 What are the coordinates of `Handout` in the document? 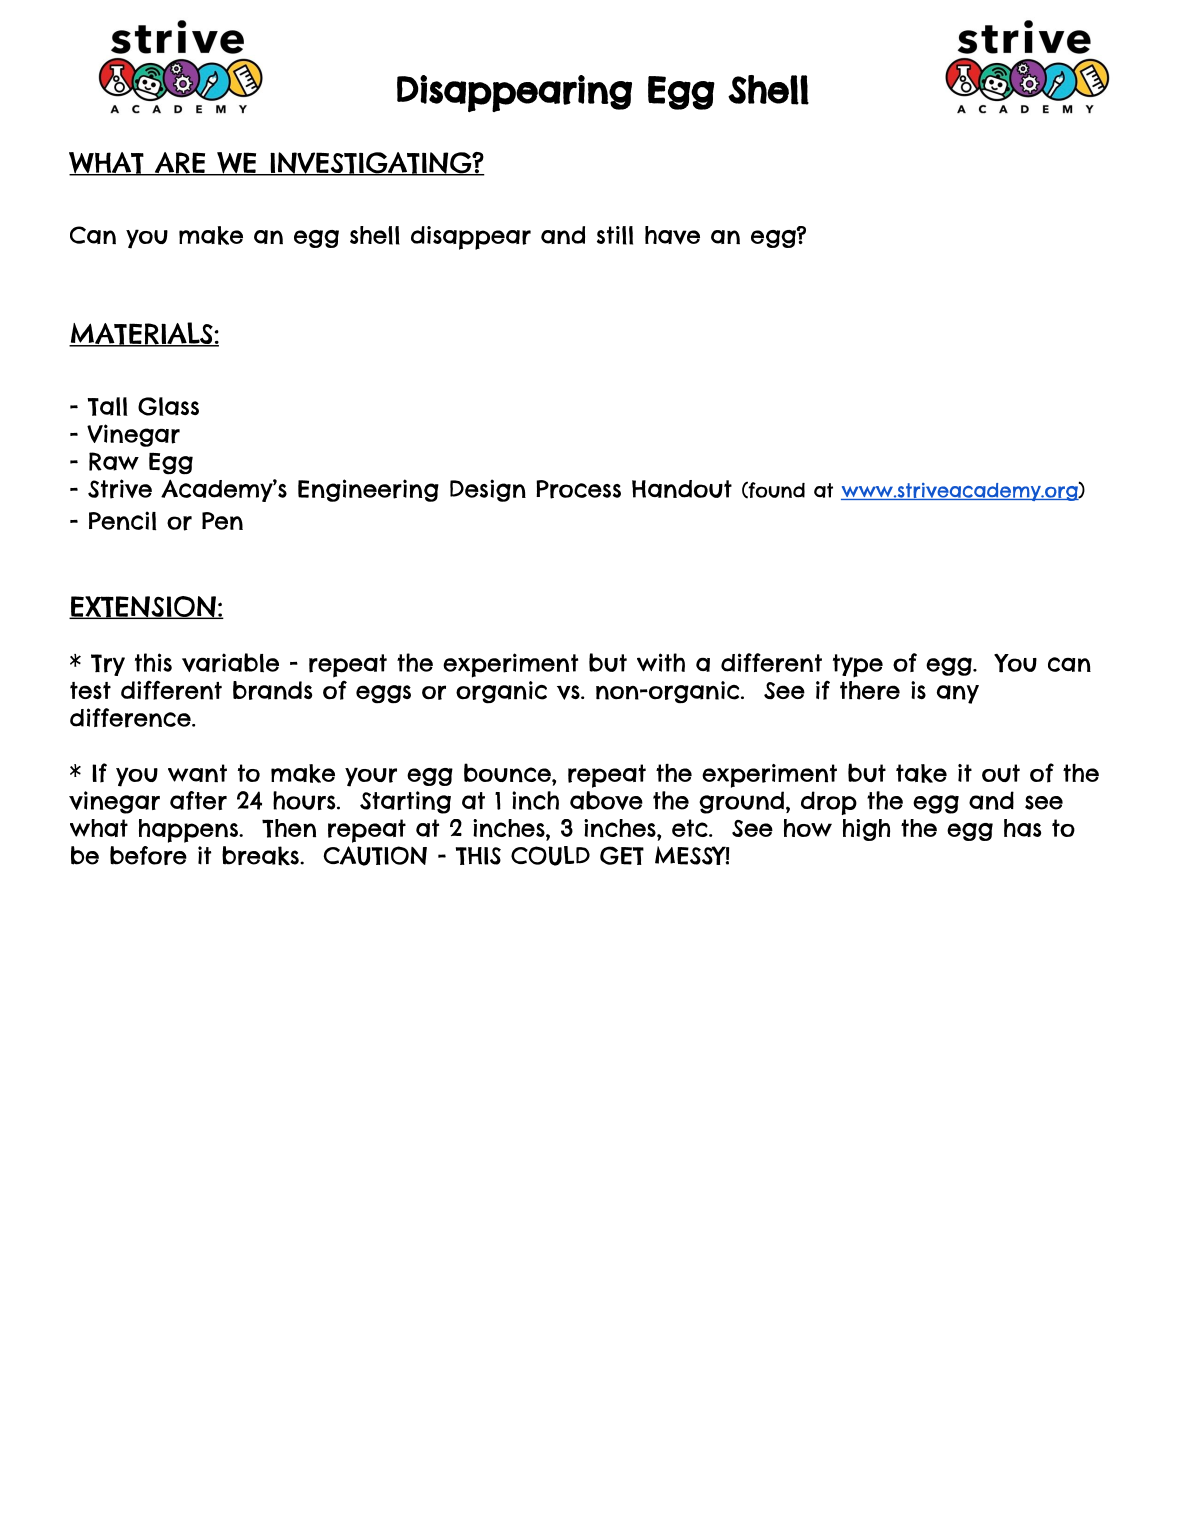 It's located at (682, 489).
